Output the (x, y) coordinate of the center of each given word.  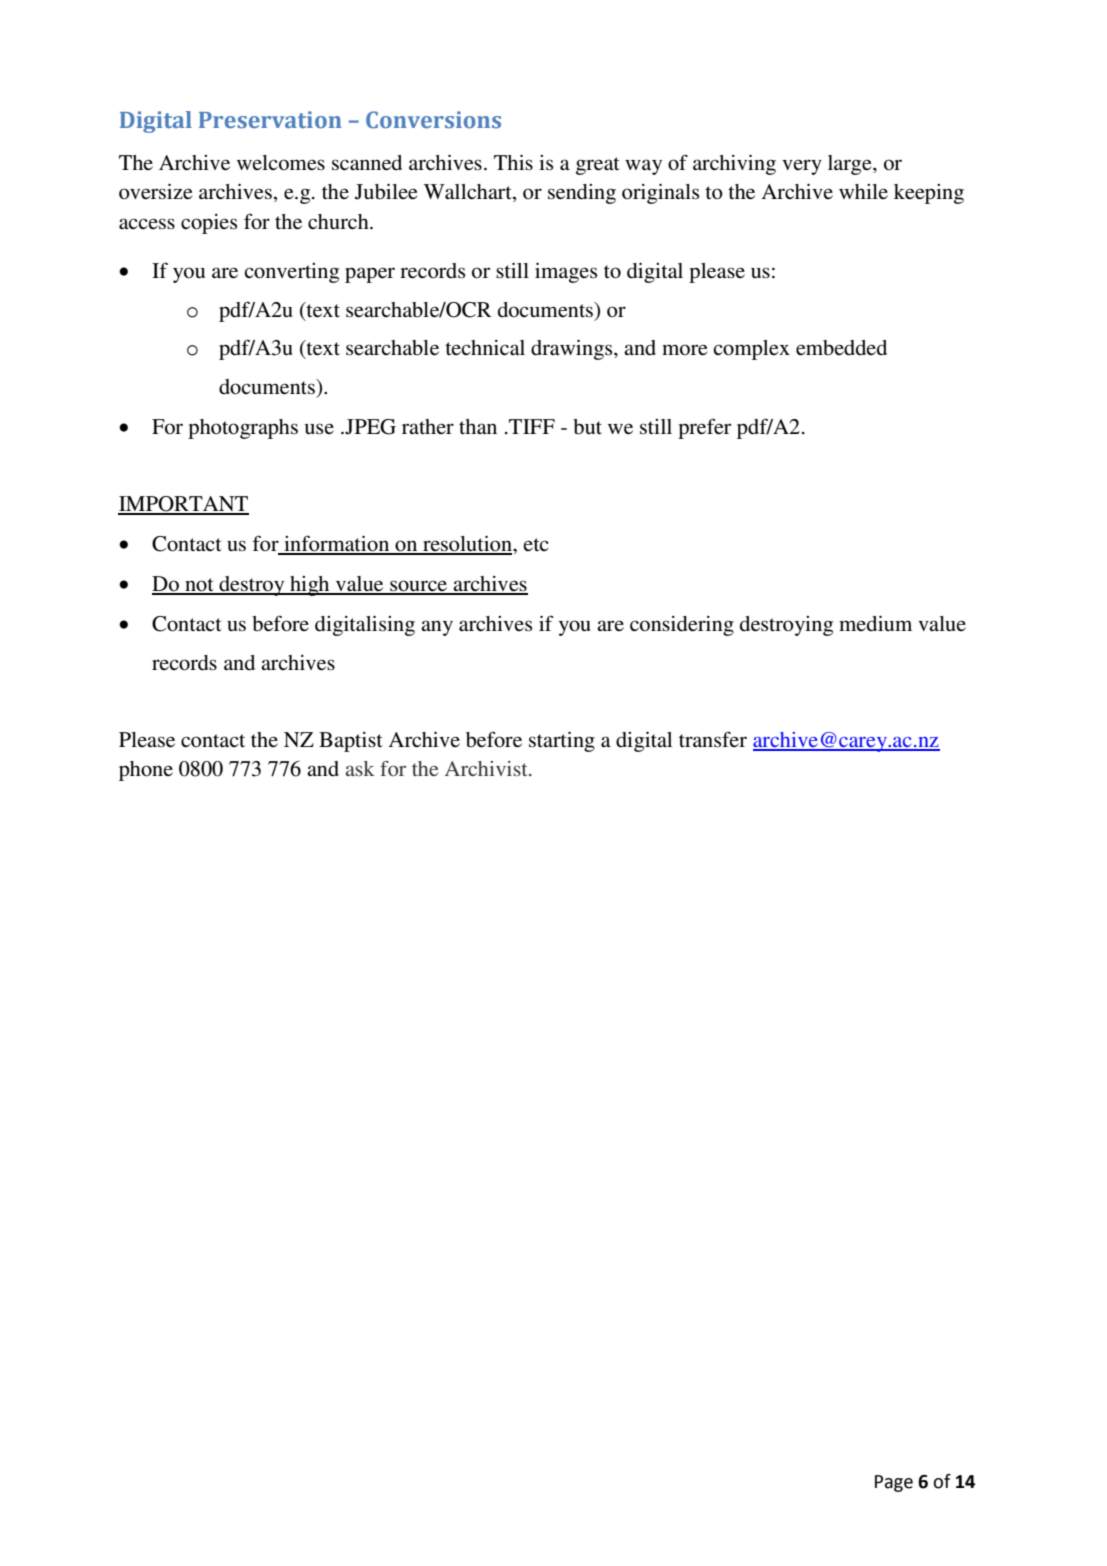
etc (536, 544)
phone (146, 771)
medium (875, 623)
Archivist (487, 768)
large (851, 165)
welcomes (281, 163)
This (513, 162)
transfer (713, 739)
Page (894, 1483)
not (199, 586)
